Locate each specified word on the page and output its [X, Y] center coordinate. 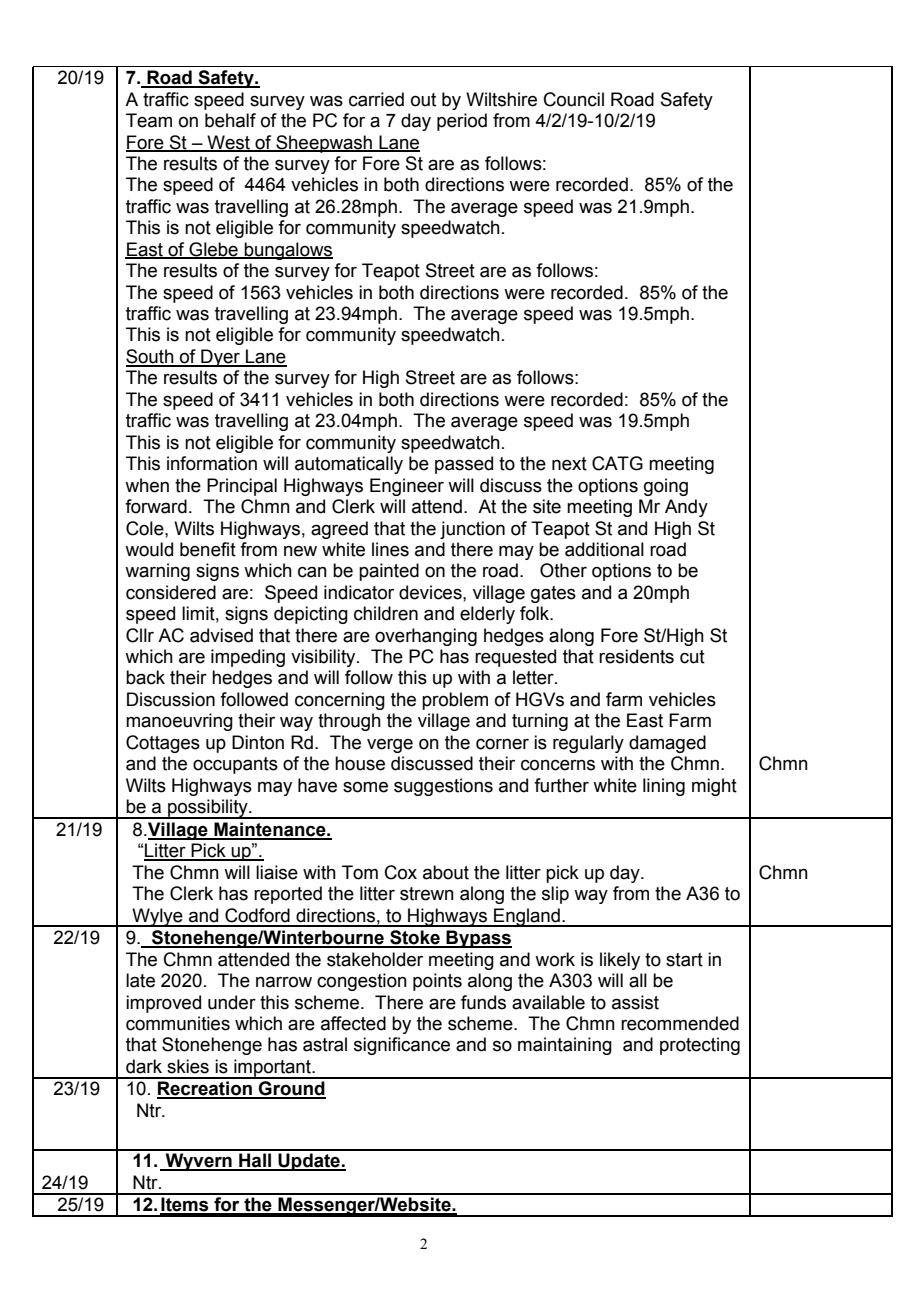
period [462, 122]
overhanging [426, 637]
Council [574, 99]
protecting [700, 1046]
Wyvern [198, 1162]
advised [221, 635]
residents [636, 656]
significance [402, 1046]
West [228, 143]
